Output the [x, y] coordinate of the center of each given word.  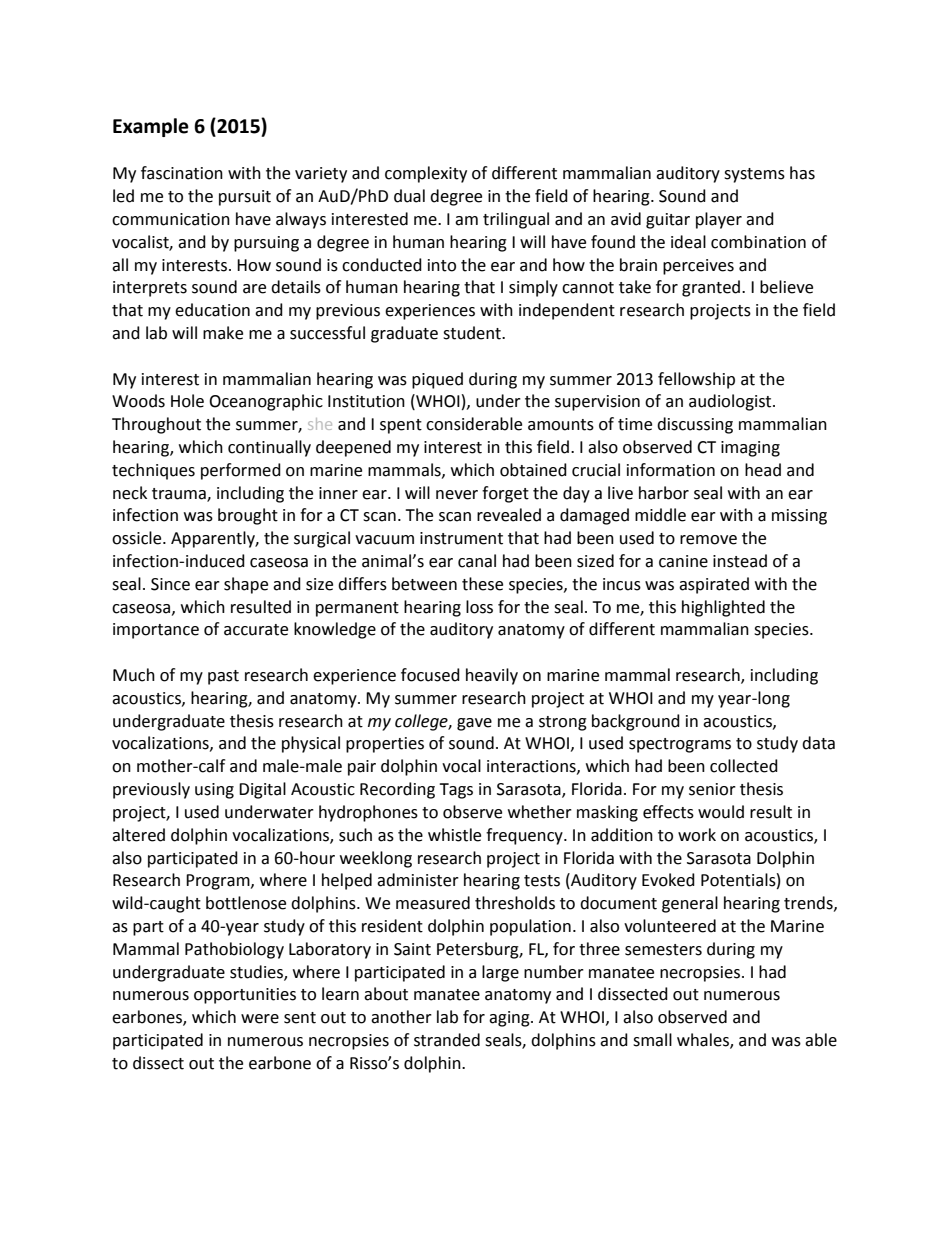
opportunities [245, 996]
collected [744, 766]
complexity [426, 174]
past [223, 677]
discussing [695, 425]
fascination [182, 173]
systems [754, 175]
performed [241, 471]
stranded [447, 1040]
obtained [533, 470]
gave [474, 724]
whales [704, 1041]
